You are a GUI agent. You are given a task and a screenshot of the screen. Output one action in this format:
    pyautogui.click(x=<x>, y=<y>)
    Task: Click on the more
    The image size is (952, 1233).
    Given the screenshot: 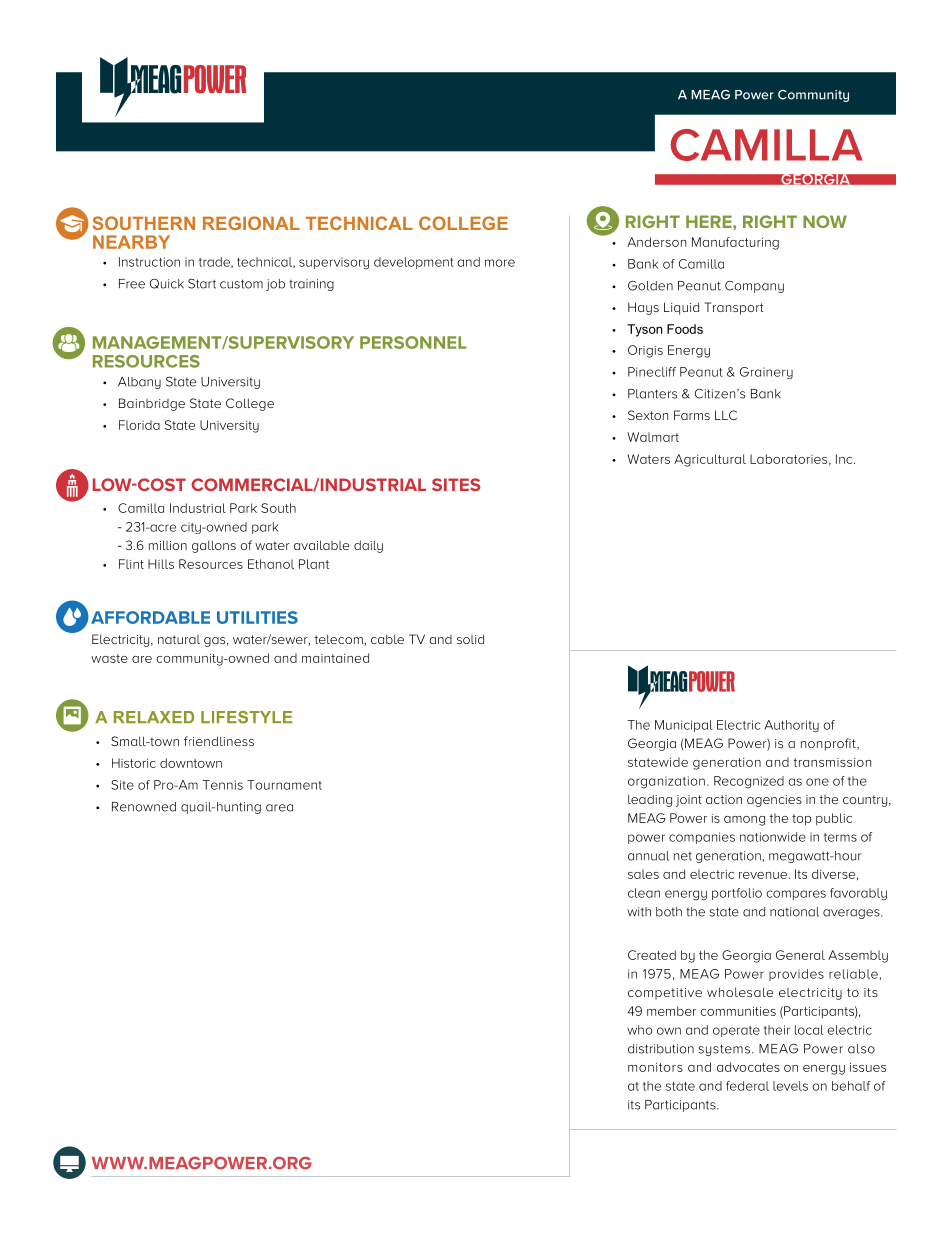 What is the action you would take?
    pyautogui.click(x=500, y=263)
